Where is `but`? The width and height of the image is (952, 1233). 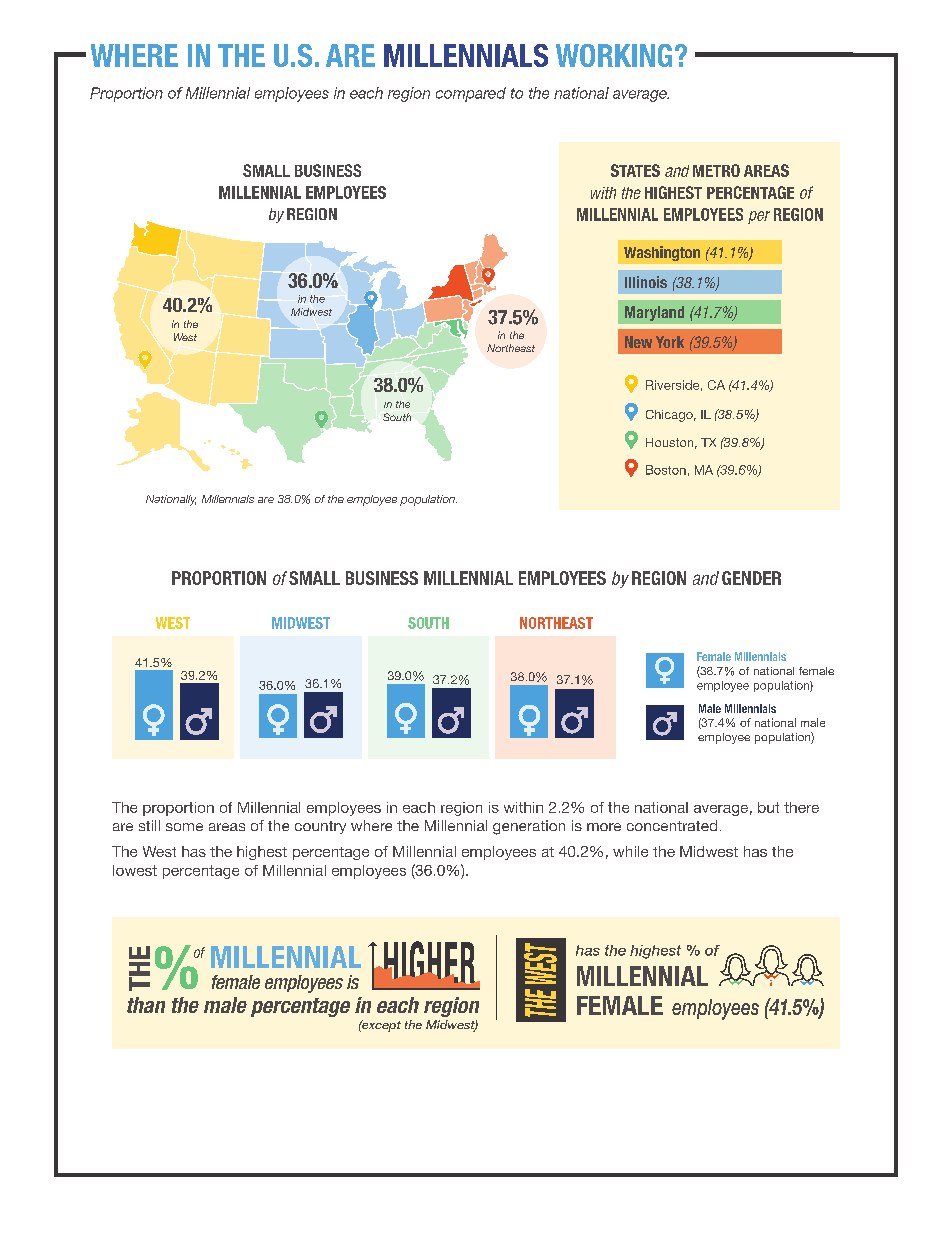
but is located at coordinates (768, 807).
